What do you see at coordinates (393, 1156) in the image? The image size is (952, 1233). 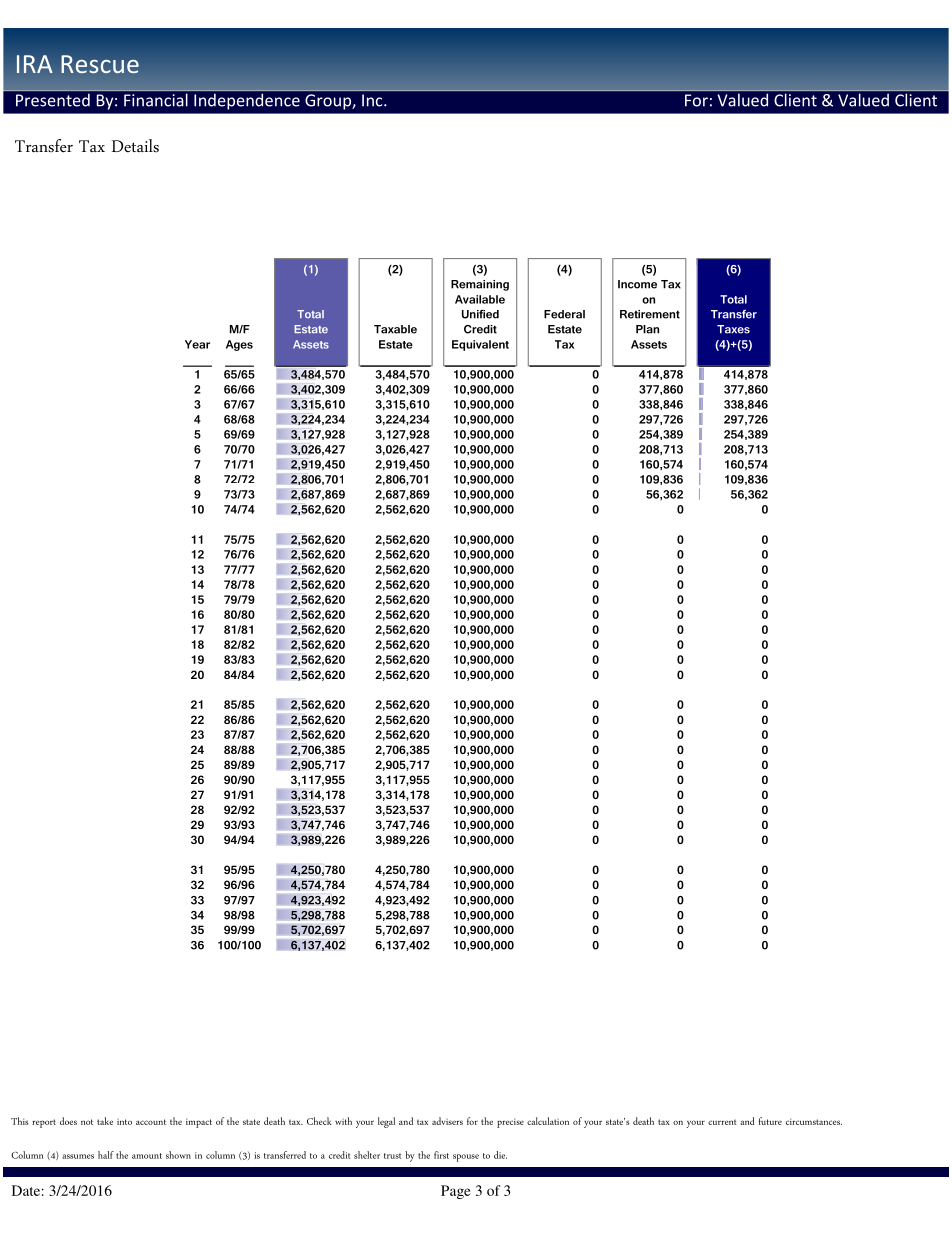 I see `trust` at bounding box center [393, 1156].
